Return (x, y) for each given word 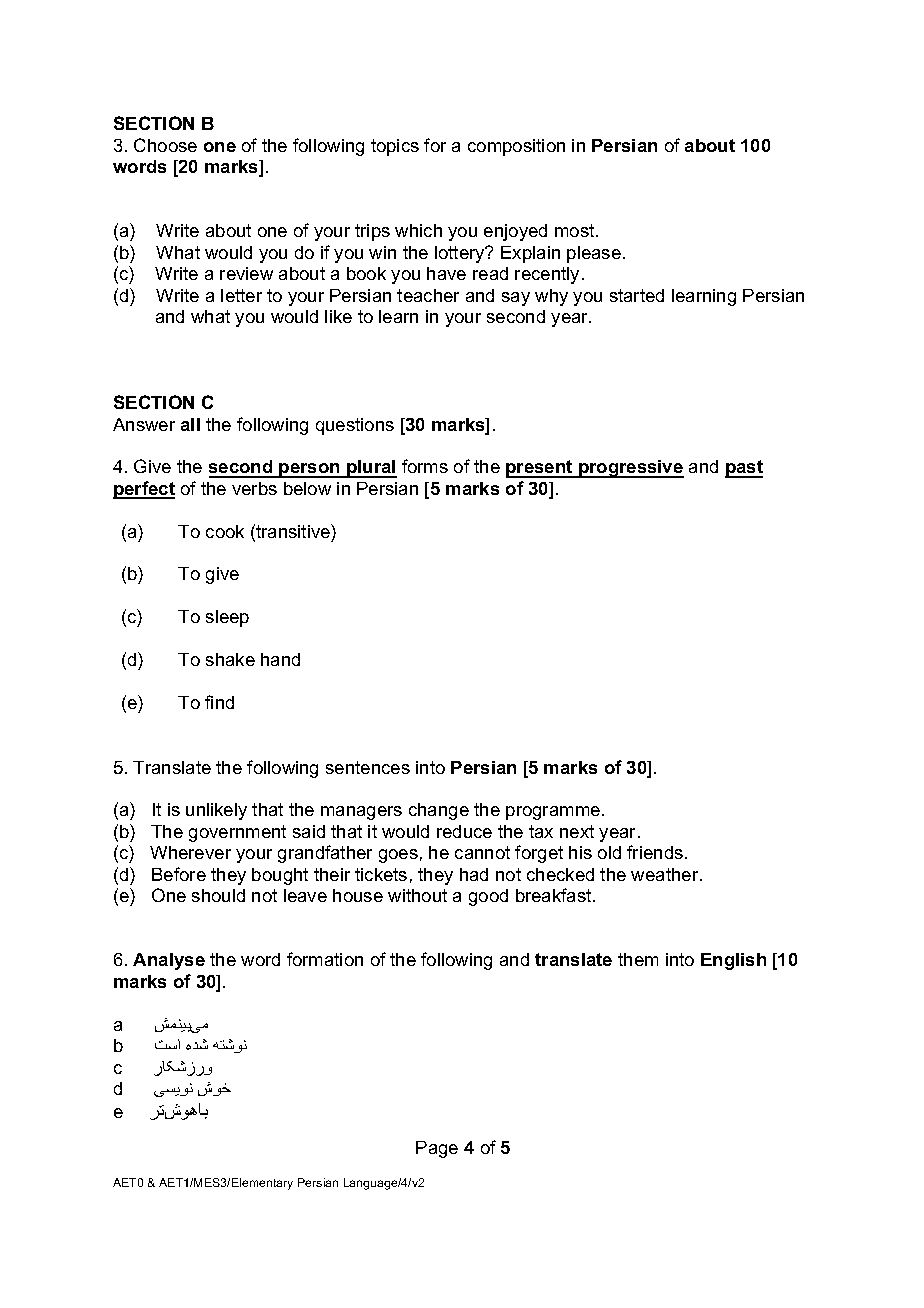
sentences (368, 767)
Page (437, 1149)
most (576, 230)
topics (395, 147)
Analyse (169, 961)
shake (230, 659)
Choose (165, 145)
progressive (630, 469)
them (638, 959)
